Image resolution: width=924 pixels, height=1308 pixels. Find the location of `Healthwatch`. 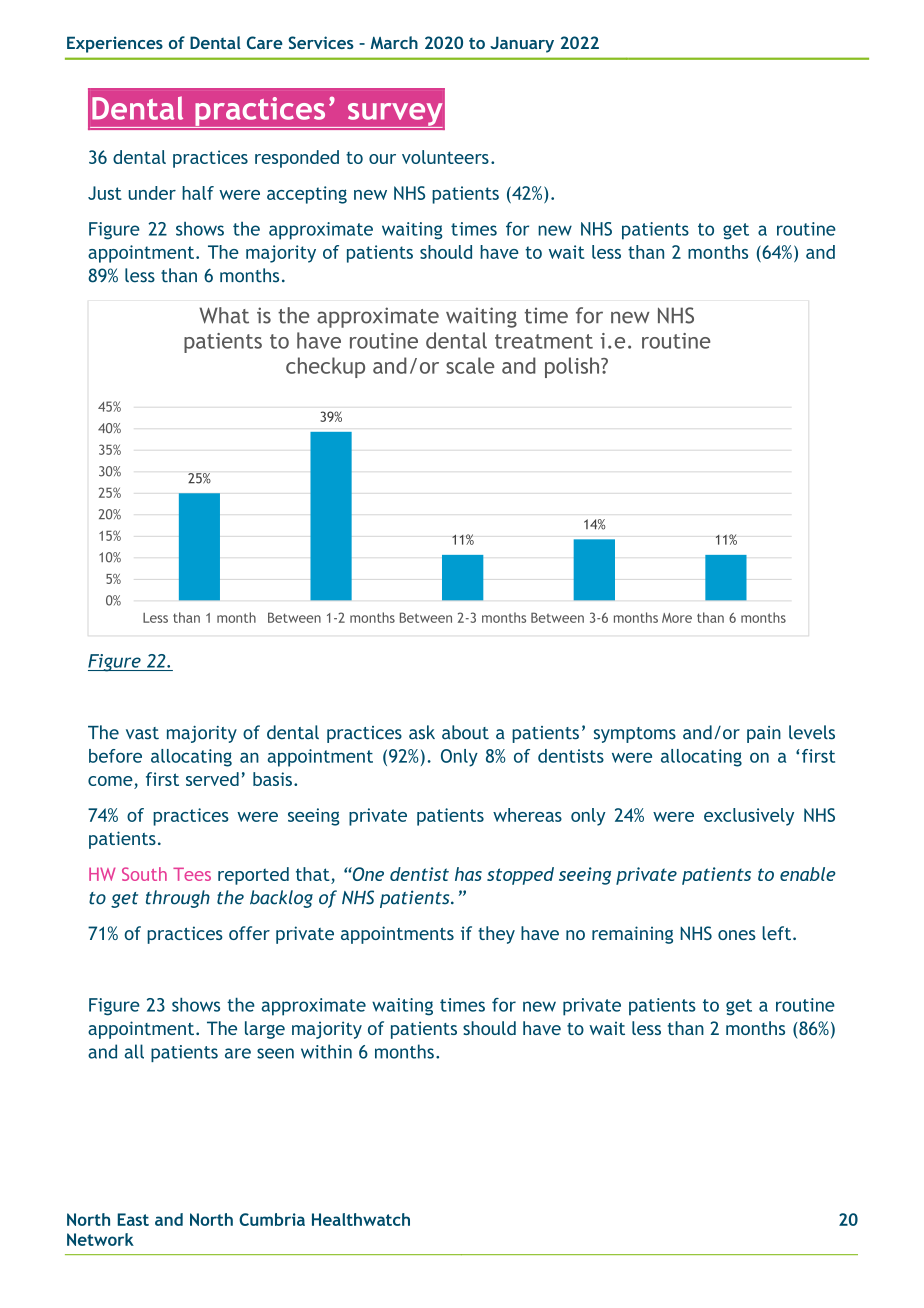

Healthwatch is located at coordinates (361, 1219).
